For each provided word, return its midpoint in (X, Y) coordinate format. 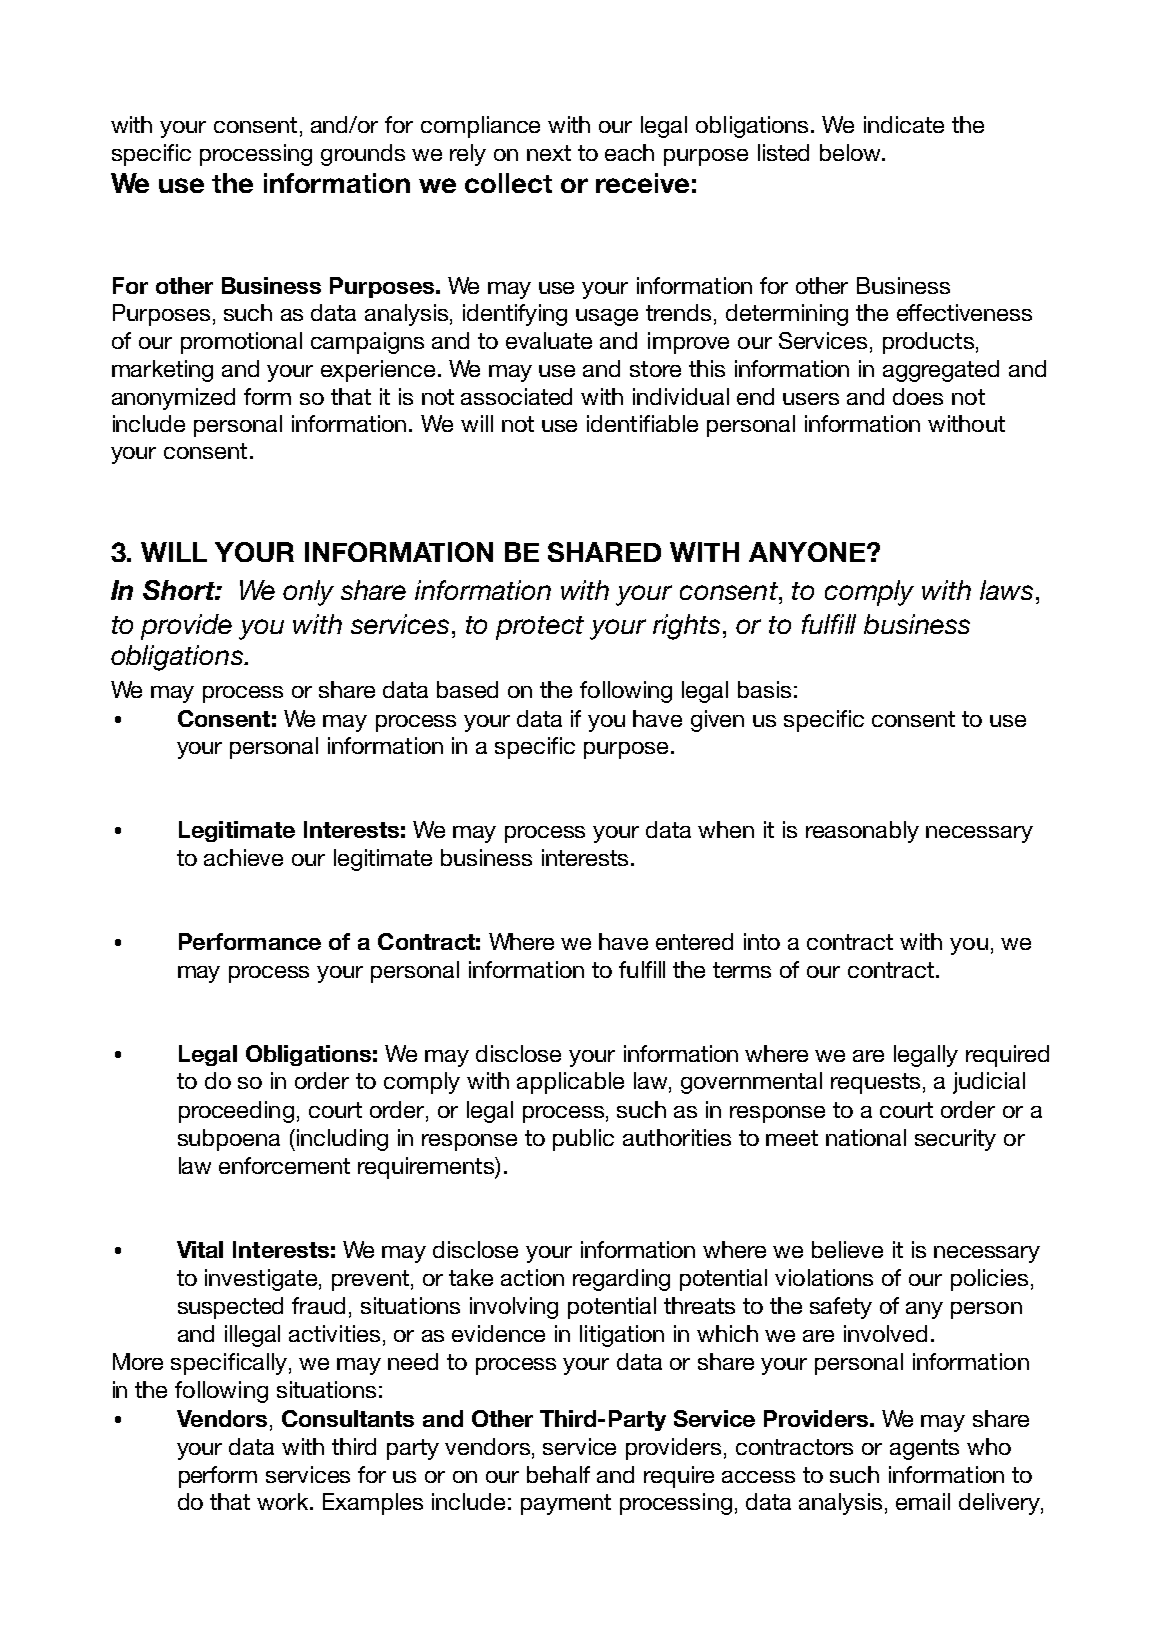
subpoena (229, 1140)
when (726, 829)
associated (516, 396)
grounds (363, 155)
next (549, 153)
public (583, 1140)
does (918, 396)
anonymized (173, 399)
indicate (904, 124)
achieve (243, 857)
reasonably (862, 832)
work (284, 1501)
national (866, 1137)
